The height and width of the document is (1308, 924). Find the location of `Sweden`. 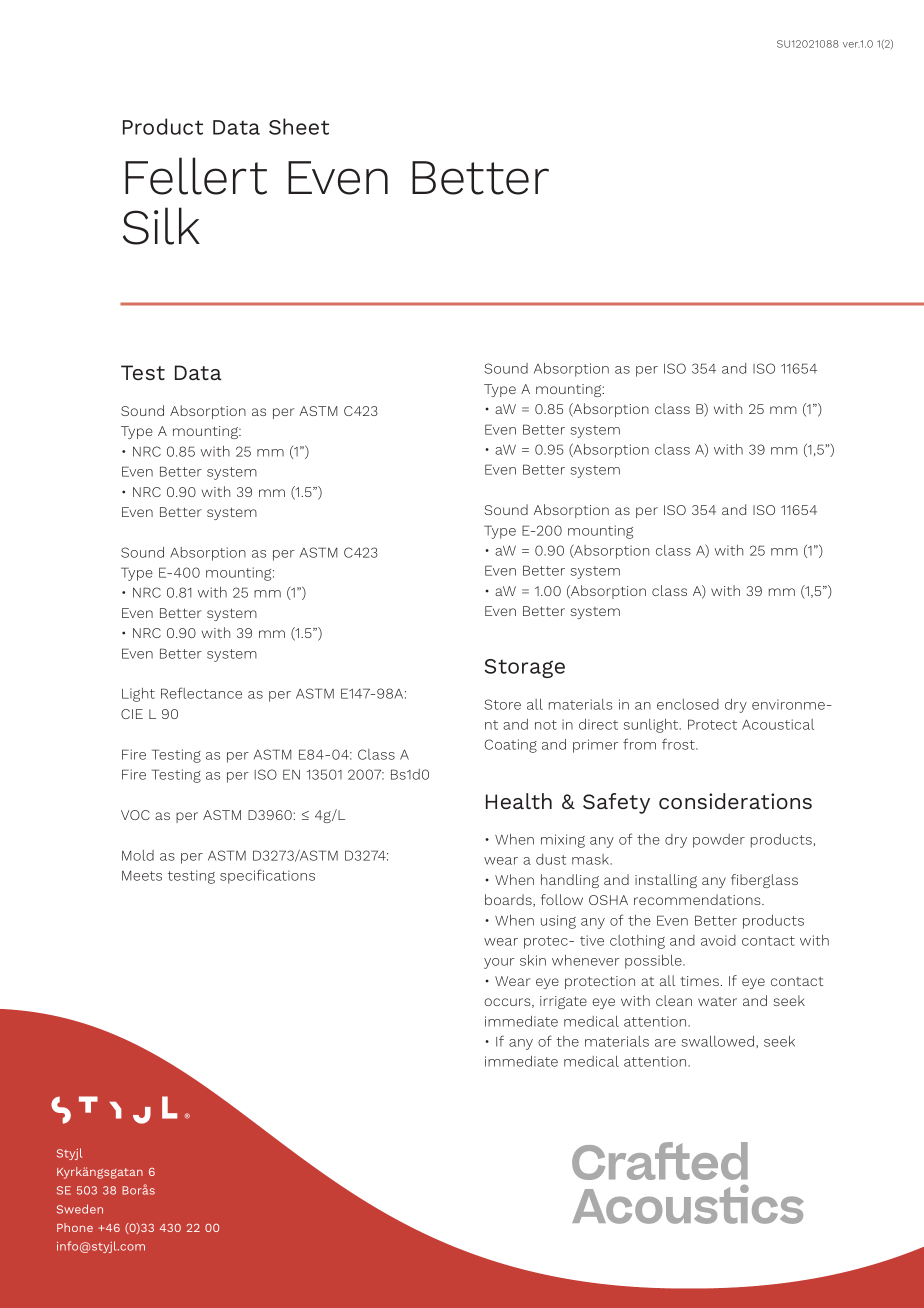

Sweden is located at coordinates (80, 1209).
